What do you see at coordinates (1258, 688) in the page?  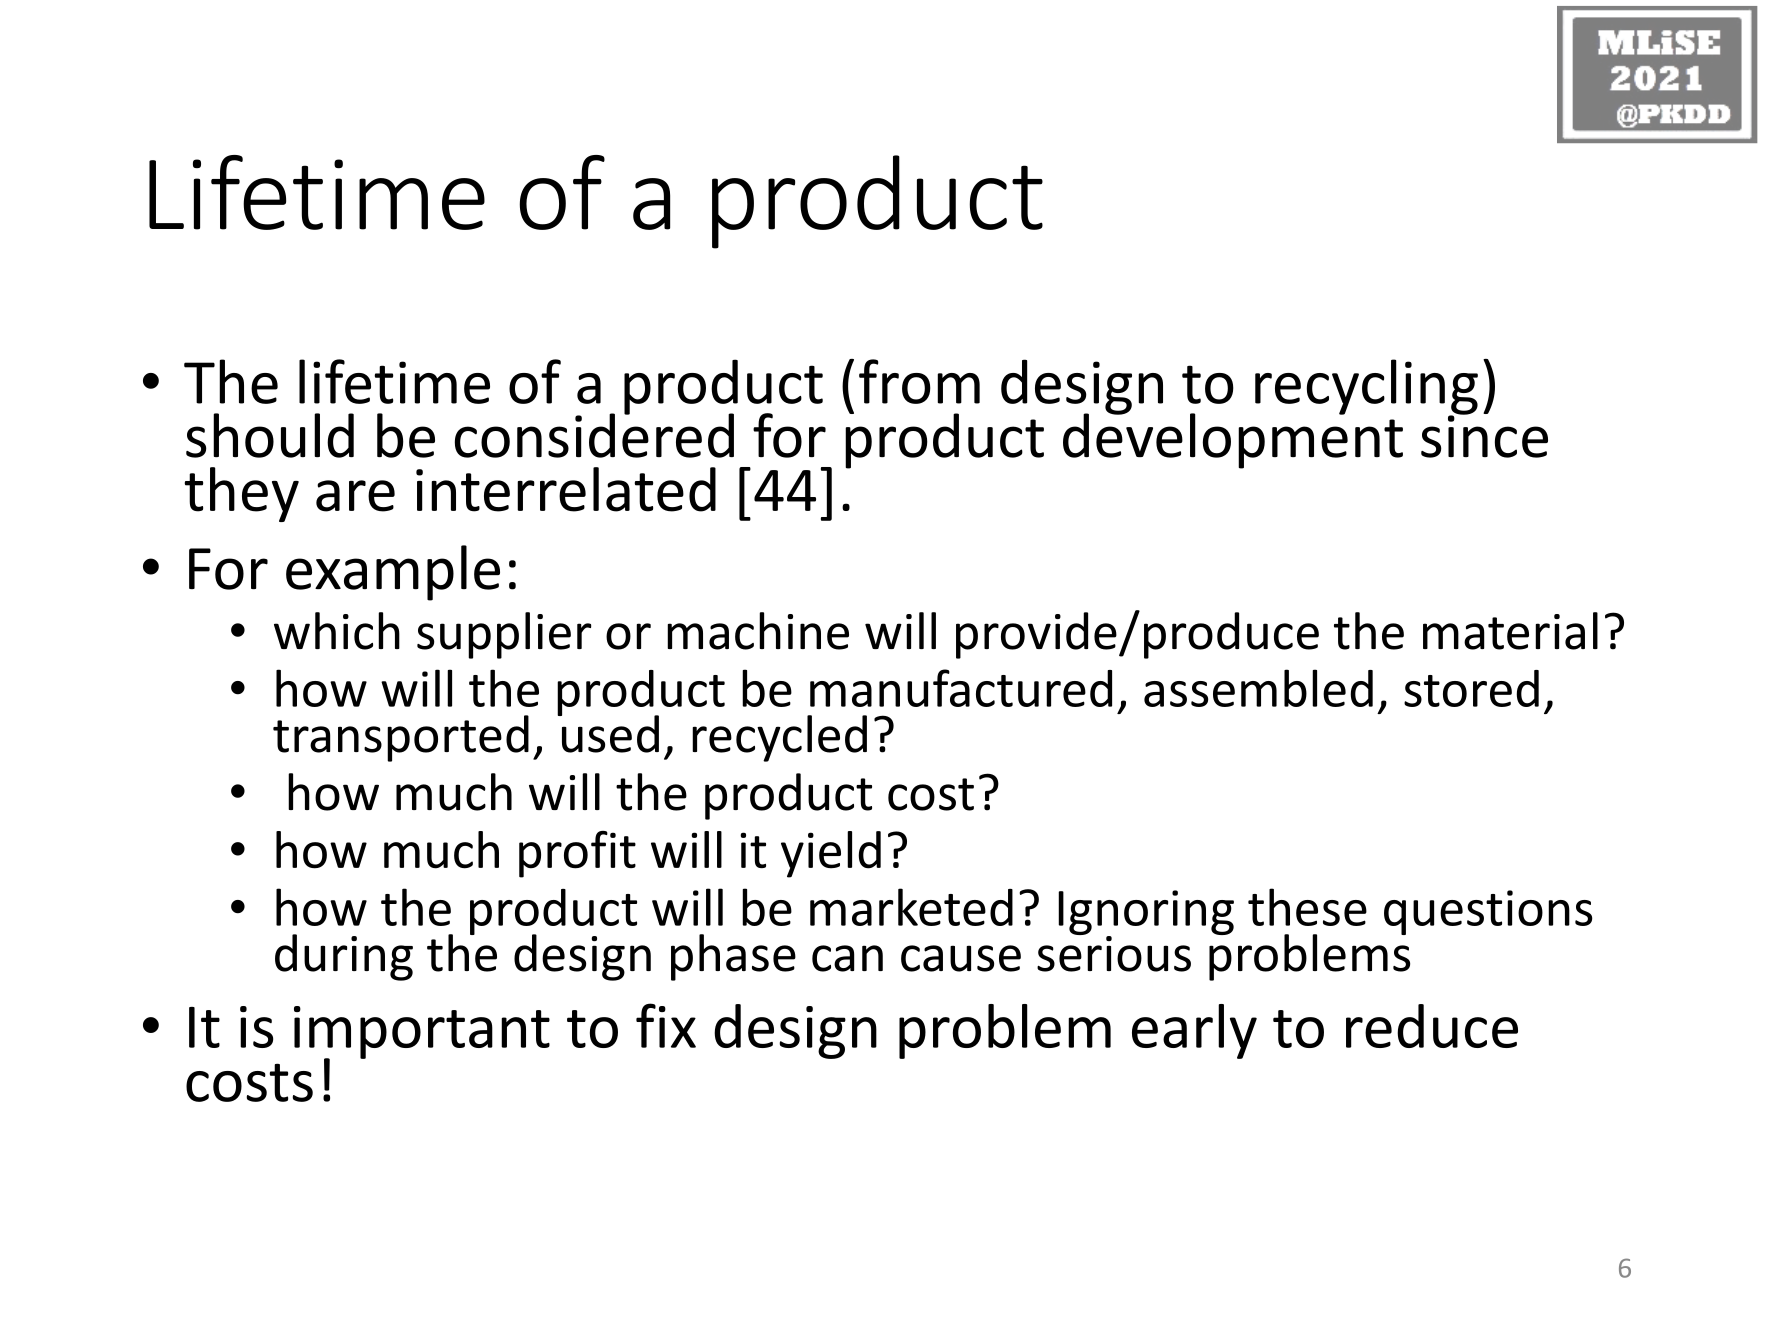 I see `assembled` at bounding box center [1258, 688].
